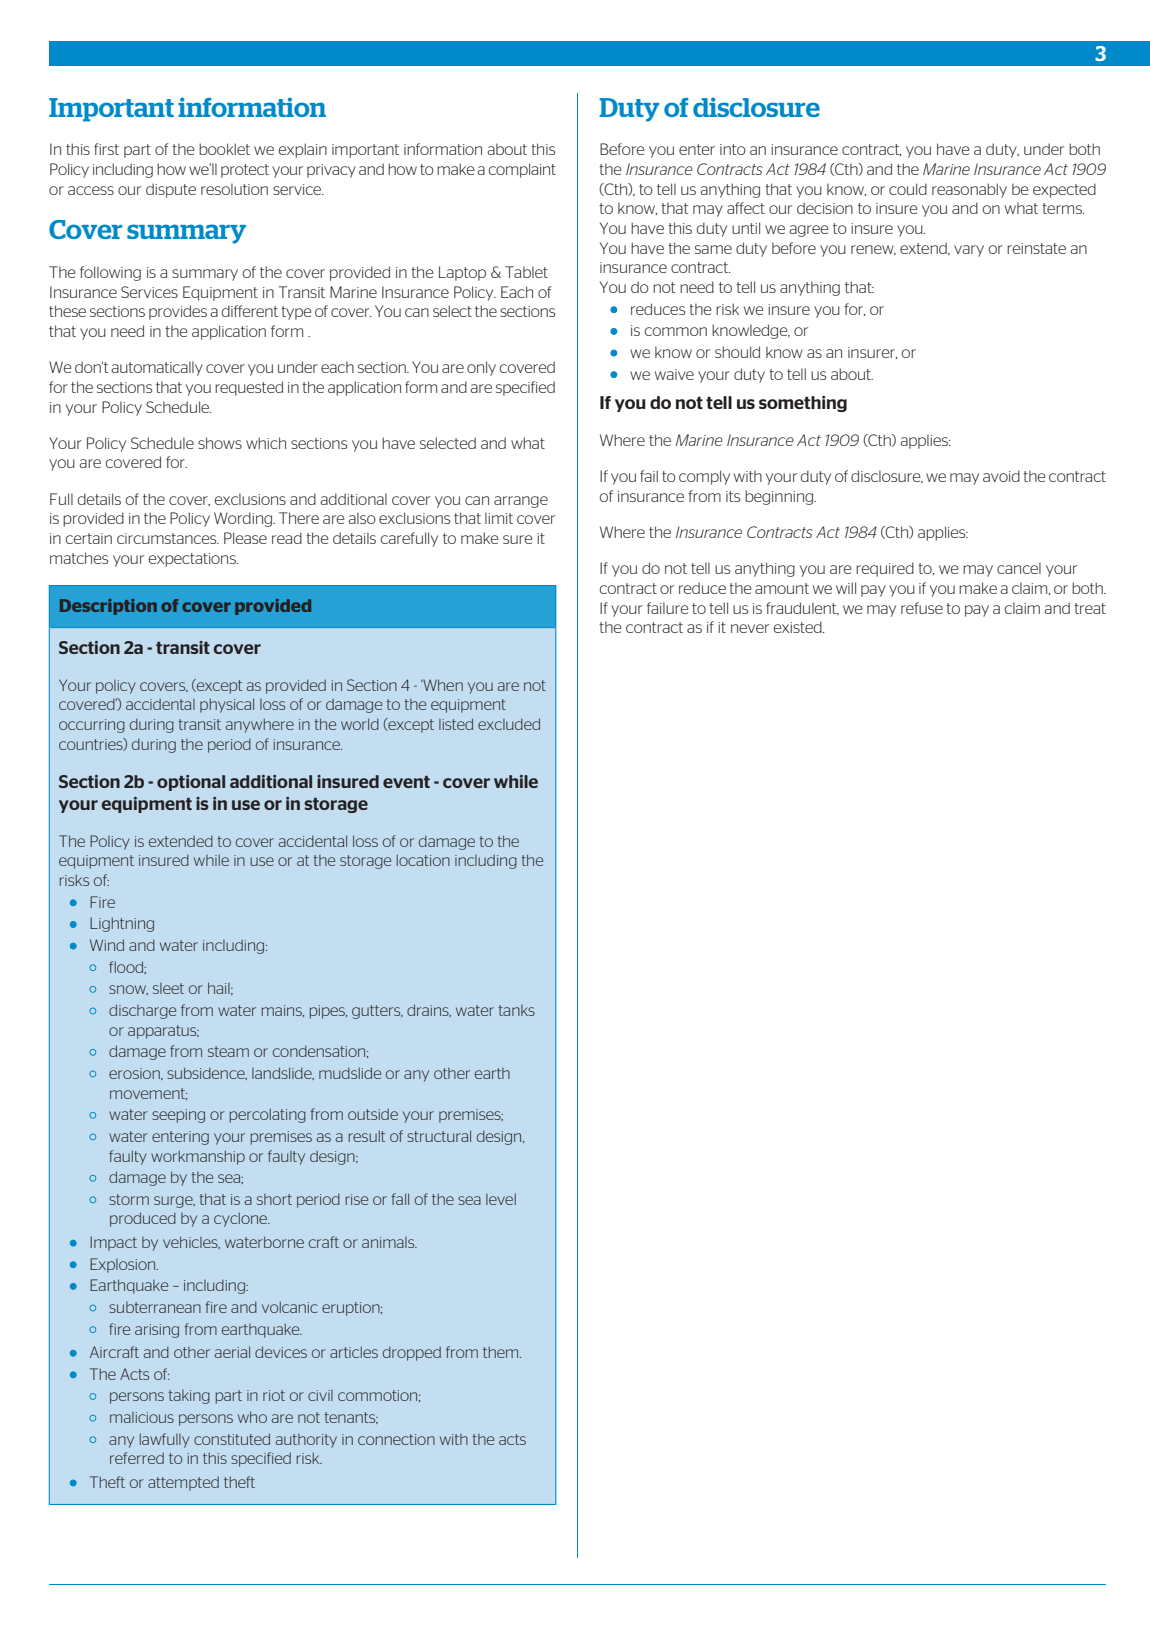 Image resolution: width=1150 pixels, height=1626 pixels. Describe the element at coordinates (232, 1439) in the image. I see `constituted` at that location.
